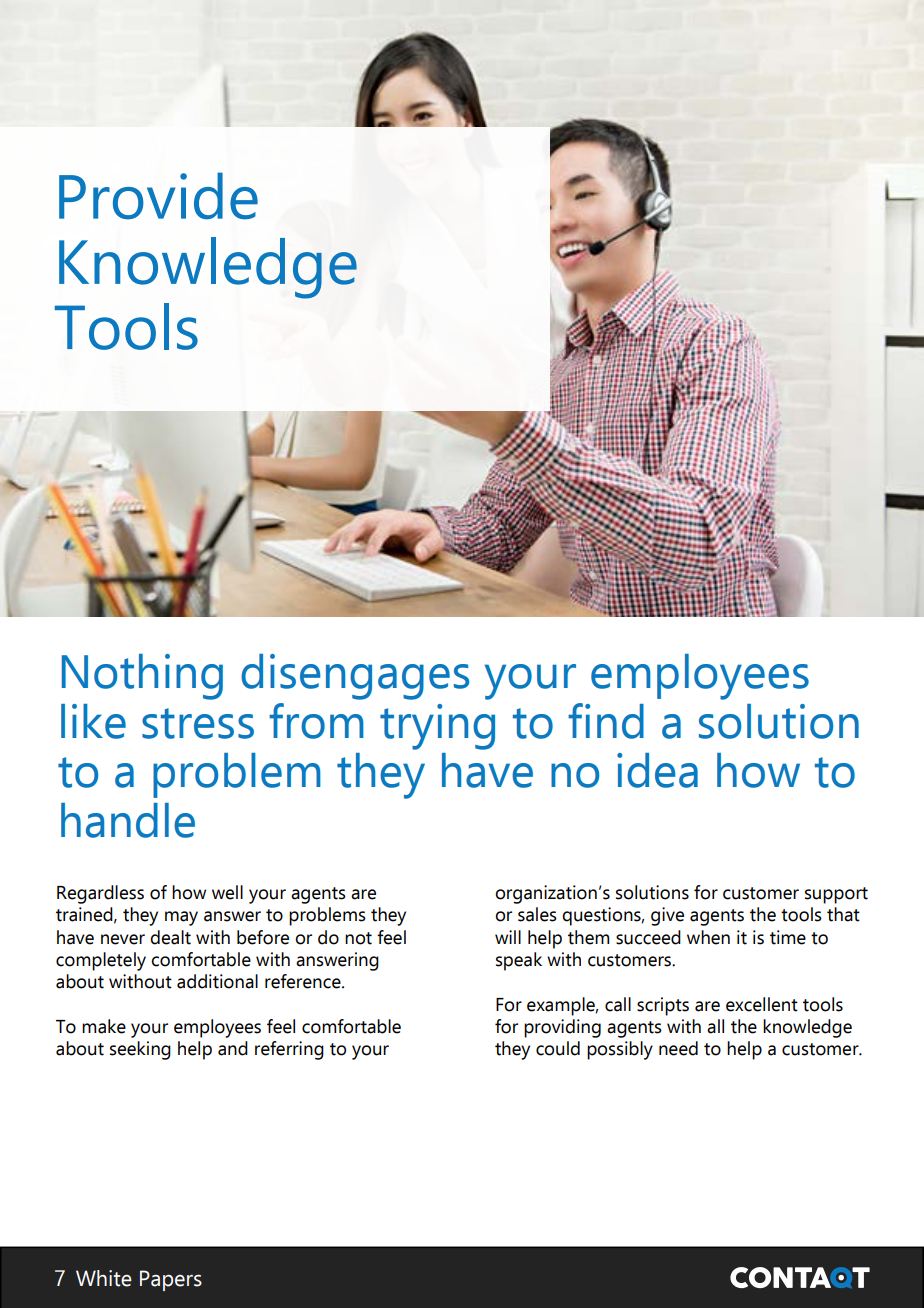  What do you see at coordinates (217, 981) in the page?
I see `additional` at bounding box center [217, 981].
